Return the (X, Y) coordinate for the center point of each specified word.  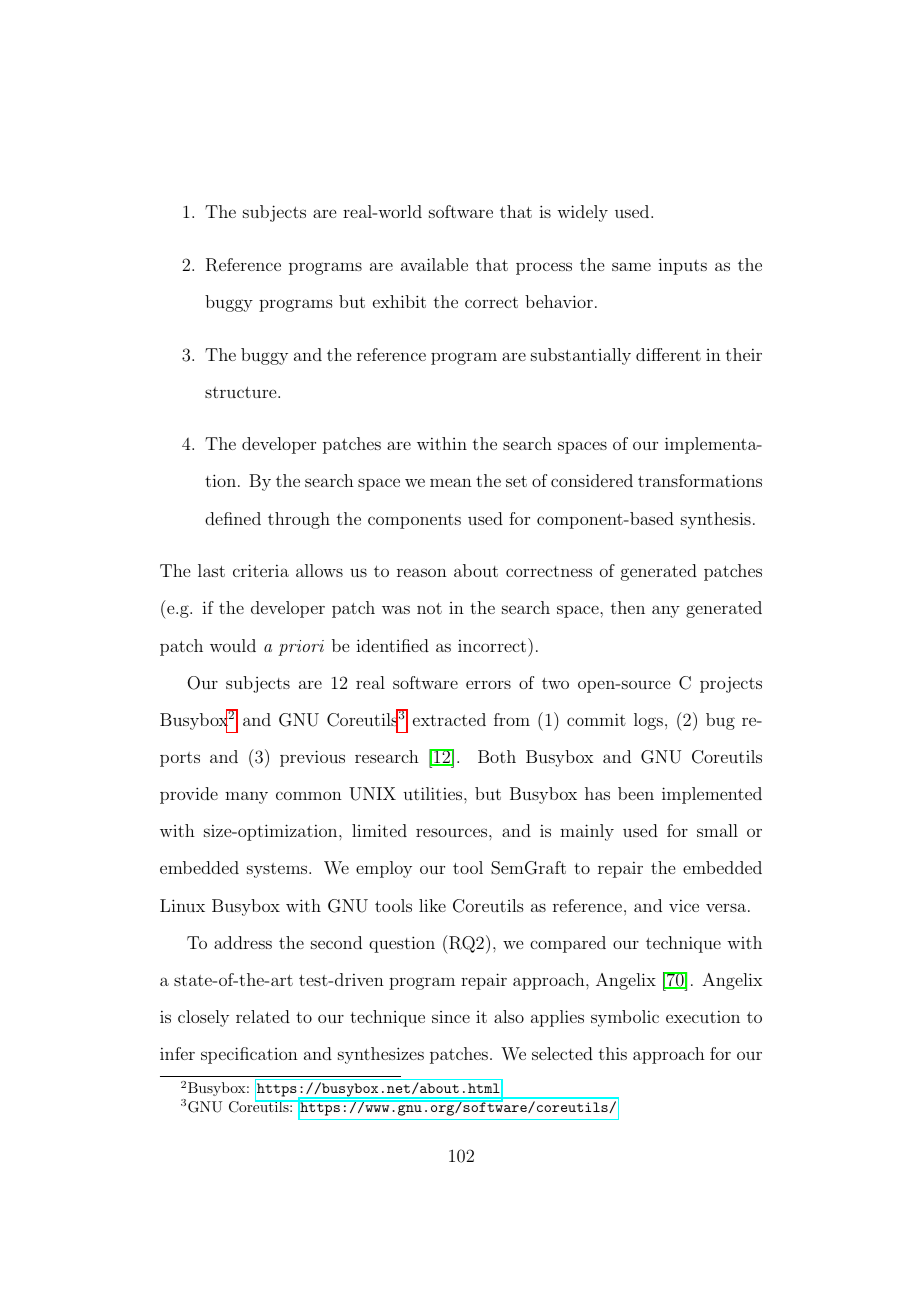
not (429, 608)
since (451, 1017)
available (434, 264)
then (628, 607)
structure (242, 392)
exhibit (399, 301)
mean (451, 482)
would (233, 645)
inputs (682, 266)
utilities (434, 793)
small (717, 830)
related (263, 1016)
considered (592, 480)
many (246, 797)
